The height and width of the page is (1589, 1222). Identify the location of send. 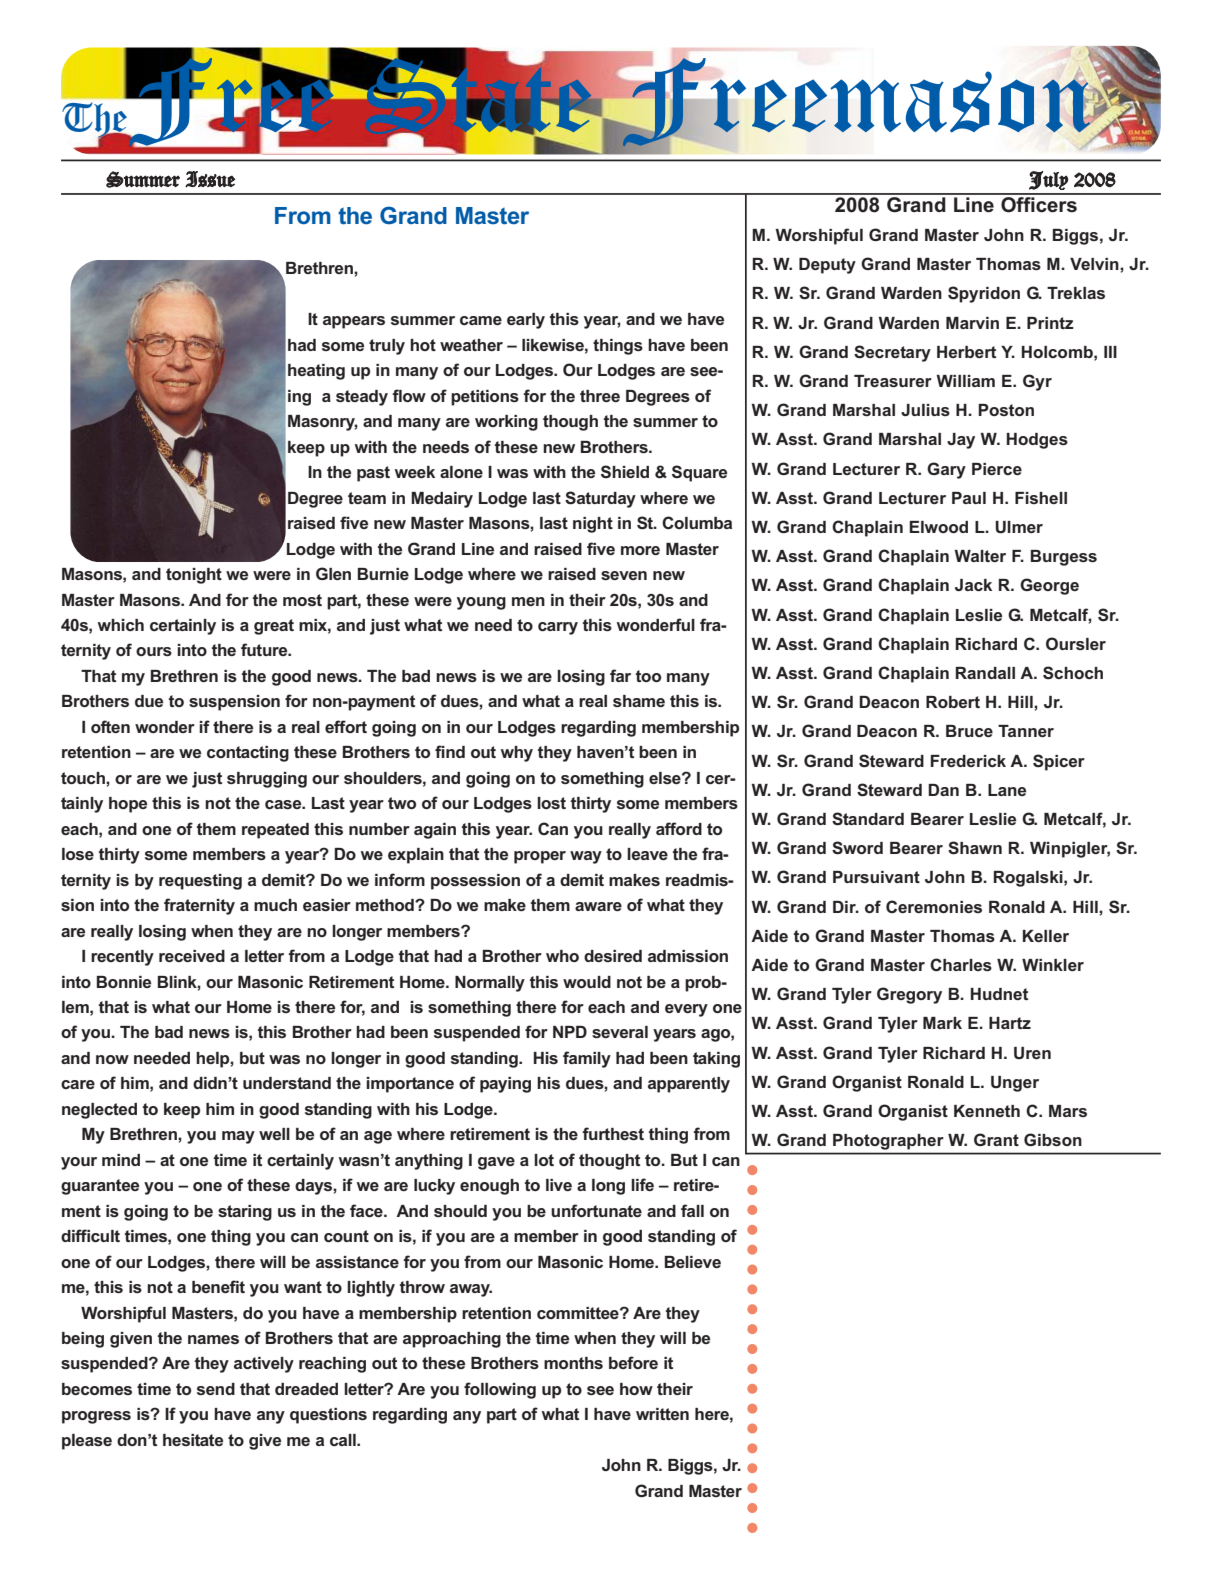
(216, 1389).
